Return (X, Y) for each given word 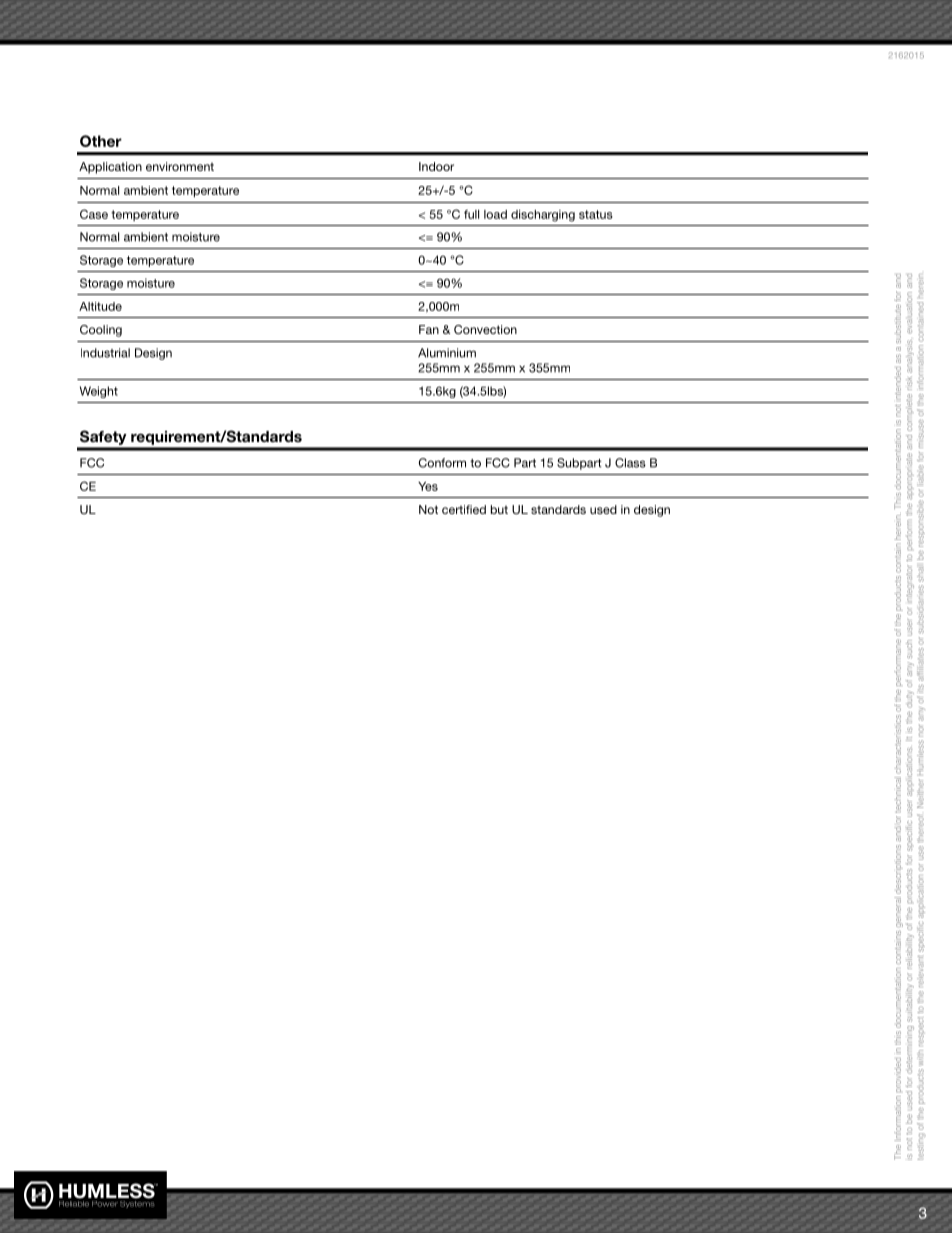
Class (630, 463)
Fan (429, 329)
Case (94, 214)
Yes (428, 486)
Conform (442, 463)
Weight (99, 392)
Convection (485, 329)
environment (180, 166)
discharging (543, 216)
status (596, 214)
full (471, 214)
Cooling (101, 331)
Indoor (436, 166)
